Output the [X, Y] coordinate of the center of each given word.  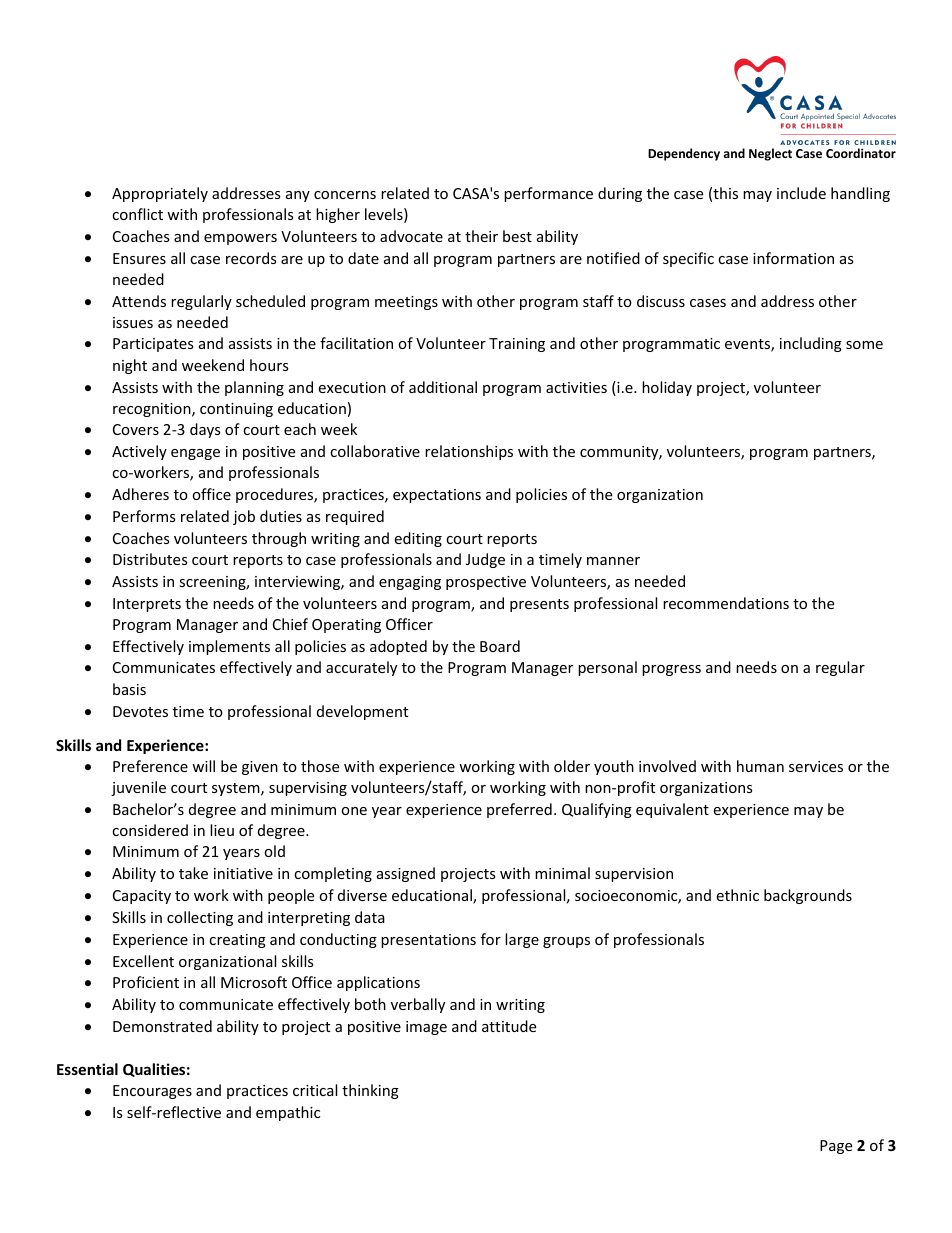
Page [836, 1147]
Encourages [152, 1092]
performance [548, 194]
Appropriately [160, 194]
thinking [370, 1091]
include [801, 193]
